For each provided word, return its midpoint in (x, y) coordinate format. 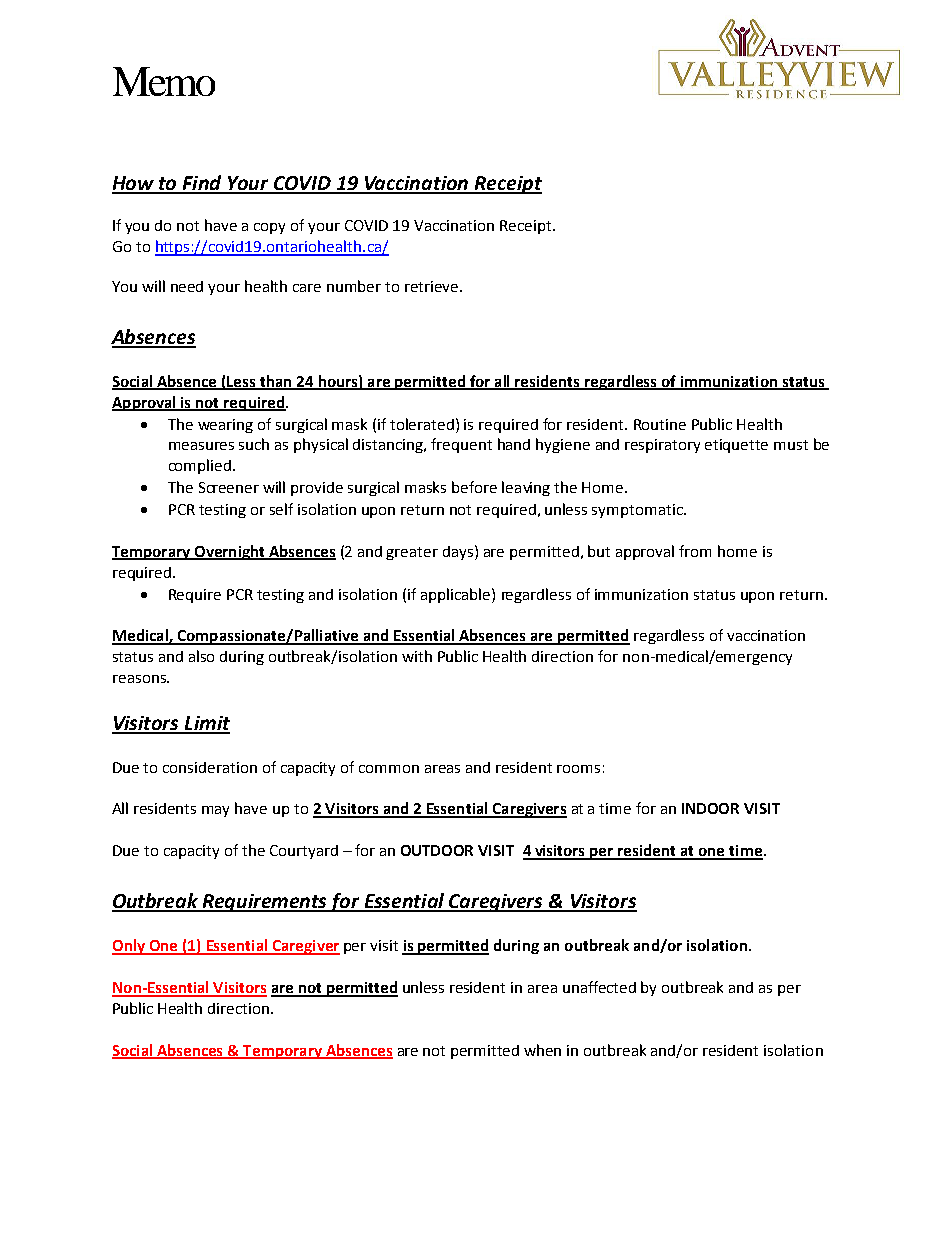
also (201, 656)
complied (201, 466)
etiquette (736, 446)
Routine (660, 424)
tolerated (423, 424)
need (187, 286)
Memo (164, 81)
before (474, 487)
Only (129, 947)
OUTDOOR (437, 850)
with (417, 656)
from (695, 551)
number (354, 286)
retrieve (433, 286)
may (215, 811)
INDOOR (710, 808)
